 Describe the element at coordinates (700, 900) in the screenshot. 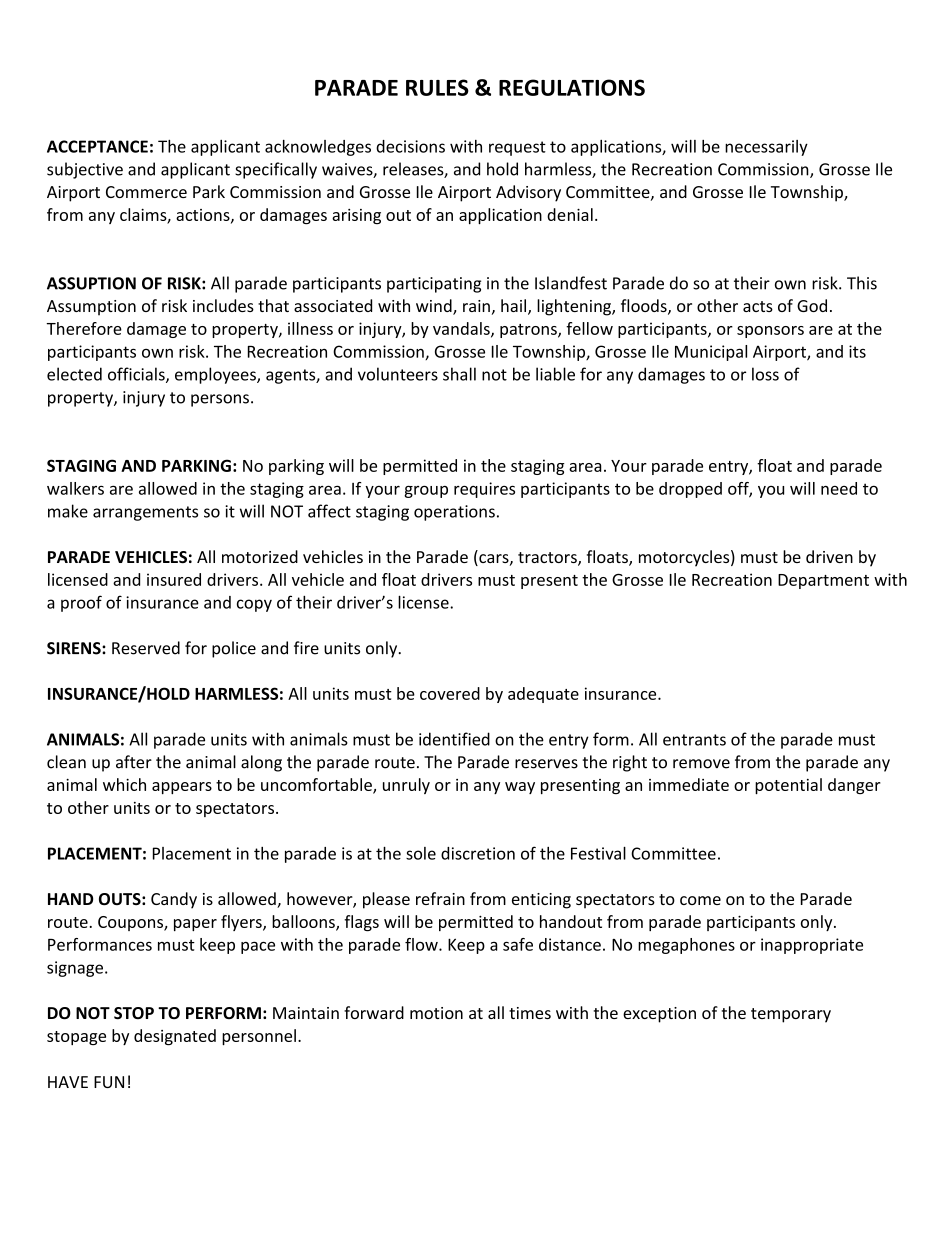

I see `come` at that location.
